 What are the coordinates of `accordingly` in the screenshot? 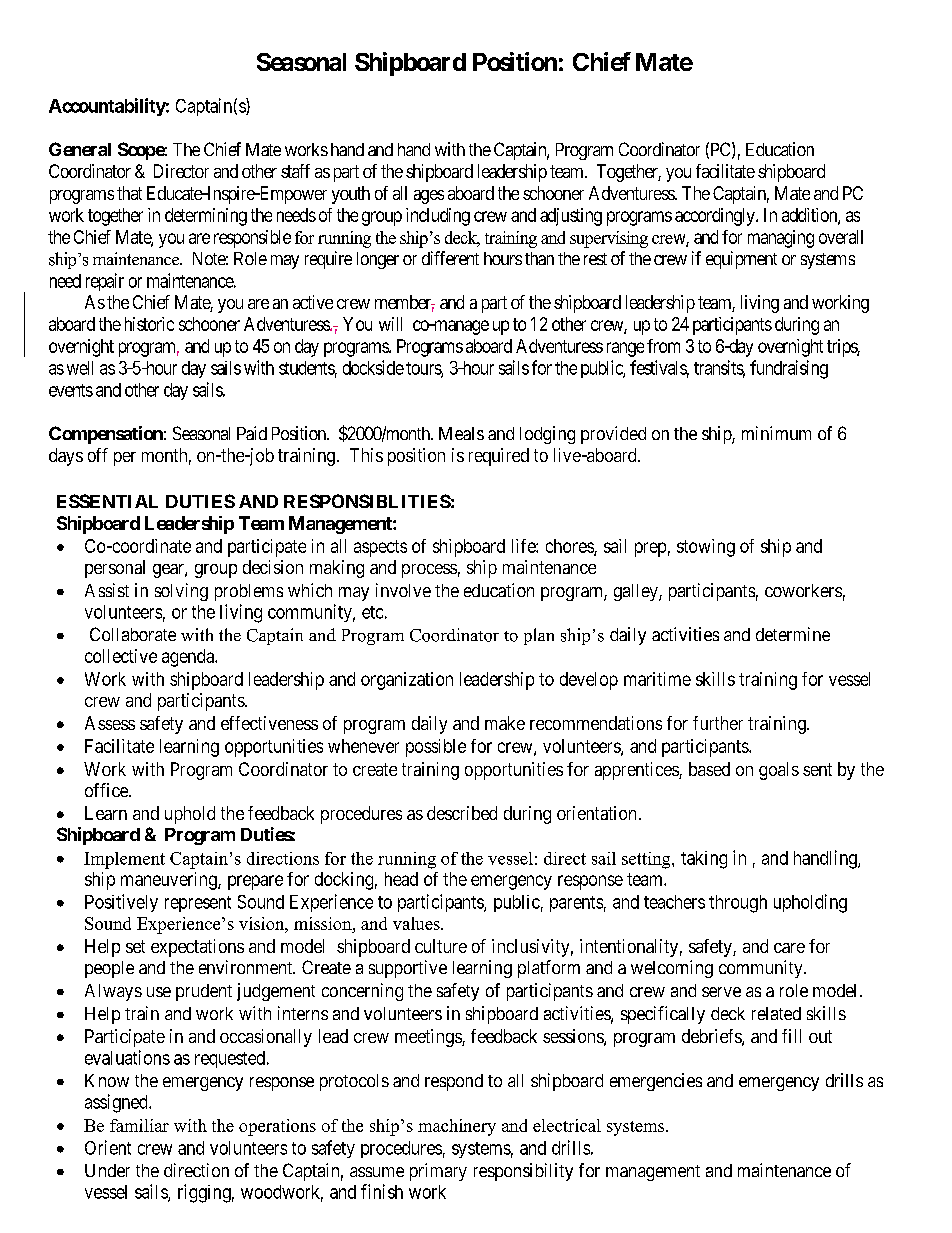 It's located at (716, 217).
